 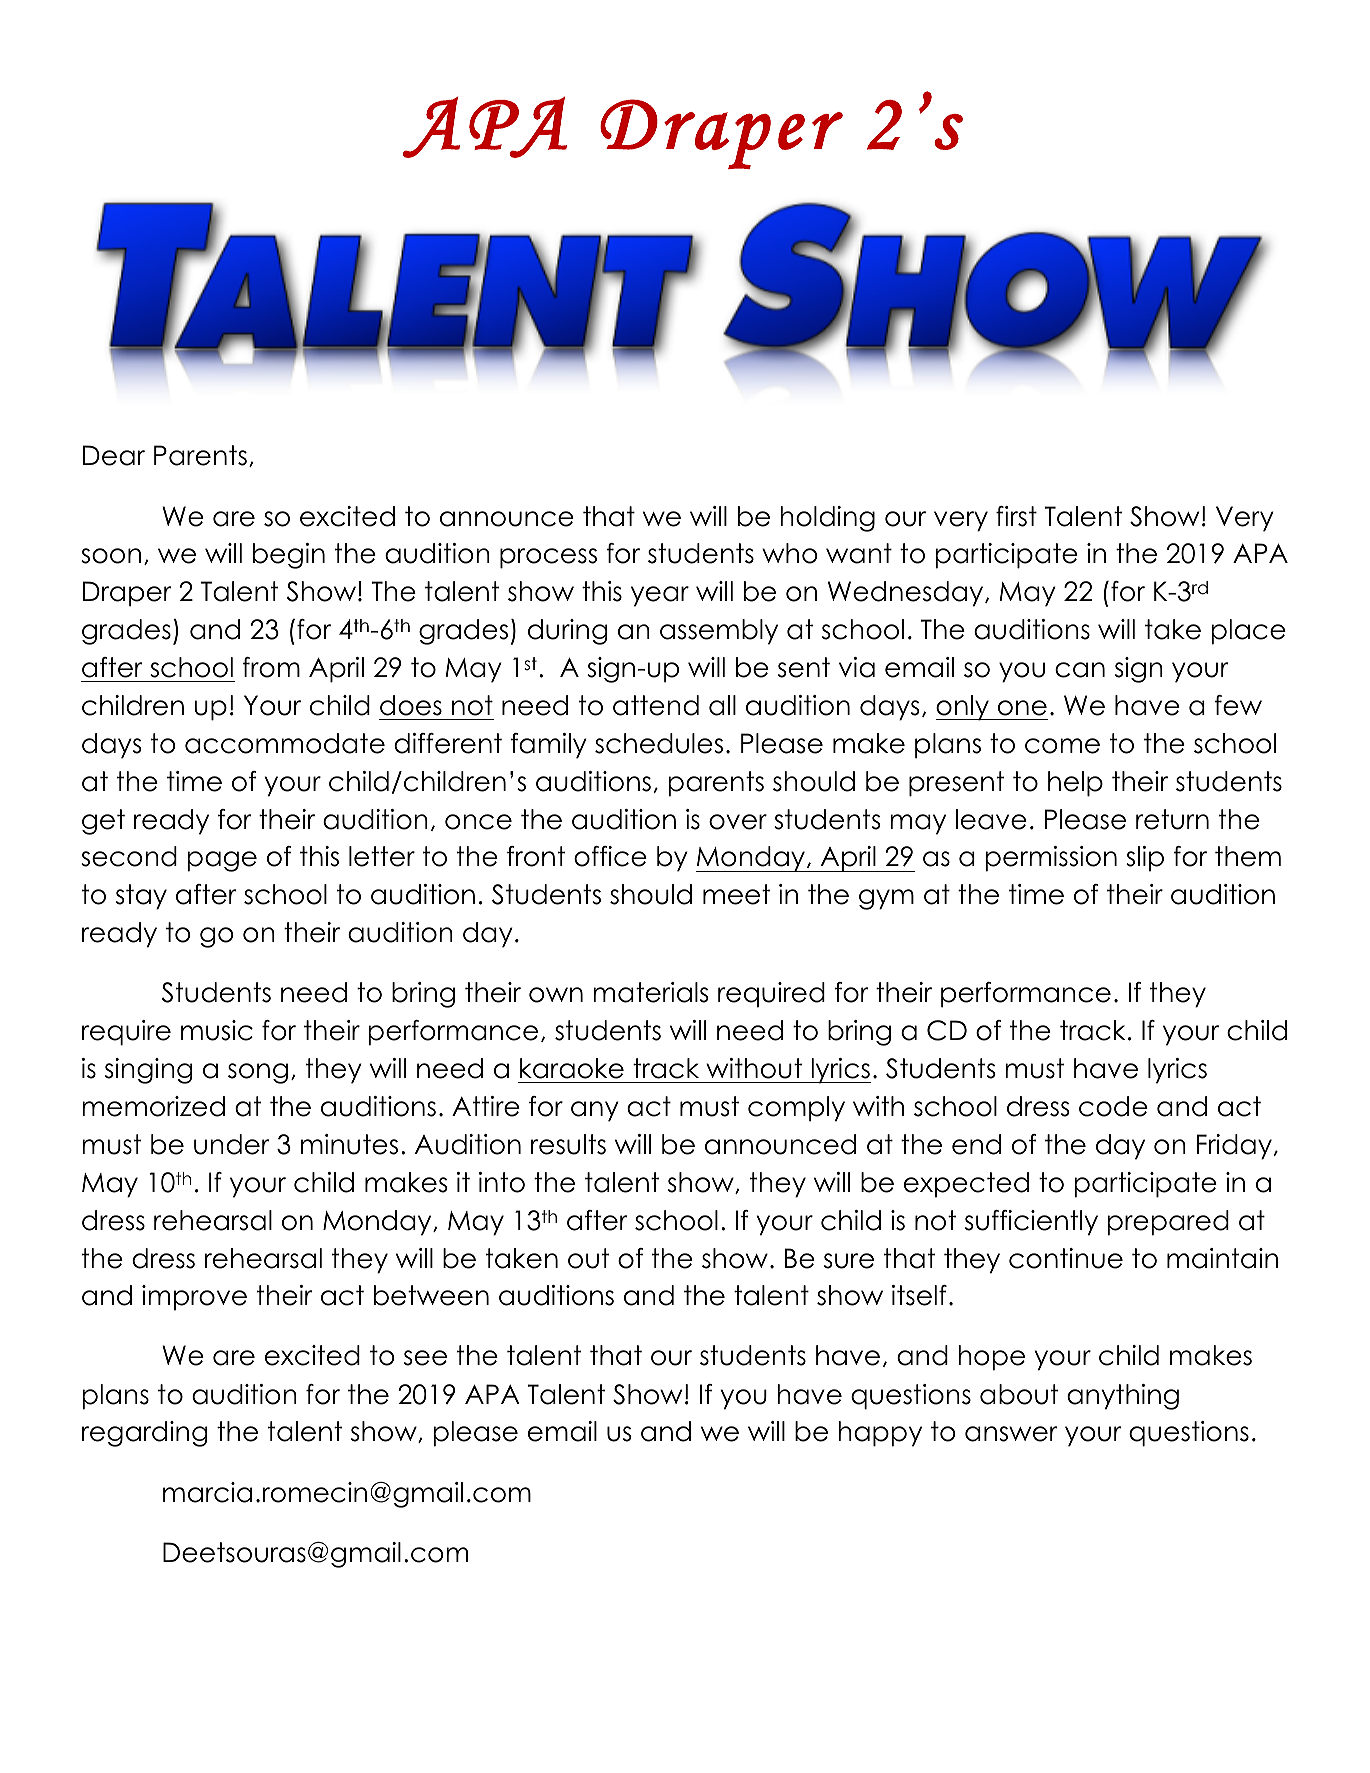 I want to click on regarding, so click(x=144, y=1434).
